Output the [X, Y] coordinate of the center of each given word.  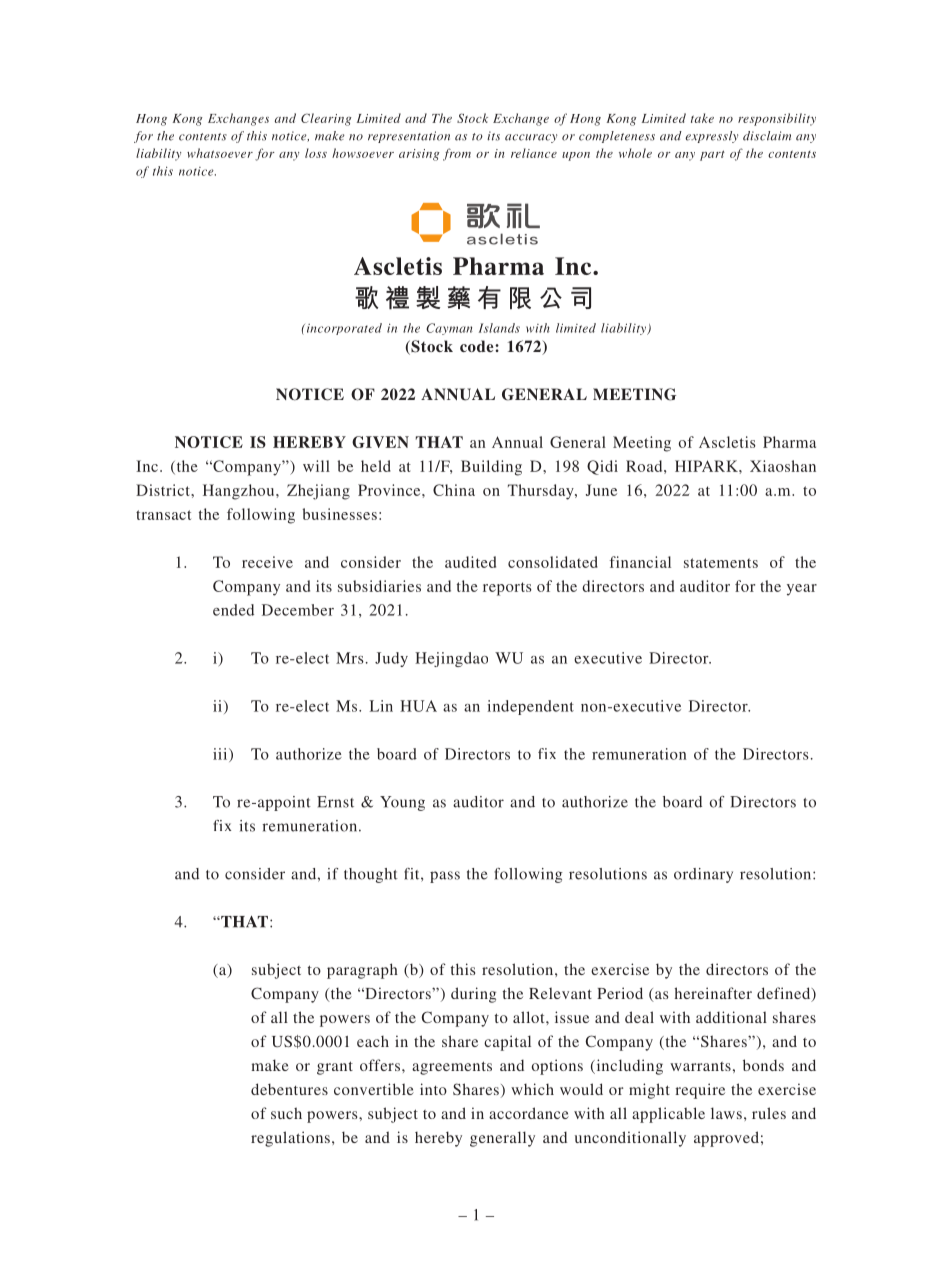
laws [726, 1113]
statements [721, 563]
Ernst [335, 802]
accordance [529, 1113]
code [478, 346]
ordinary [703, 875]
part [712, 155]
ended [233, 610]
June [601, 490]
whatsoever [220, 153]
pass [445, 877]
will [316, 466]
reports [507, 589]
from [457, 154]
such [286, 1113]
